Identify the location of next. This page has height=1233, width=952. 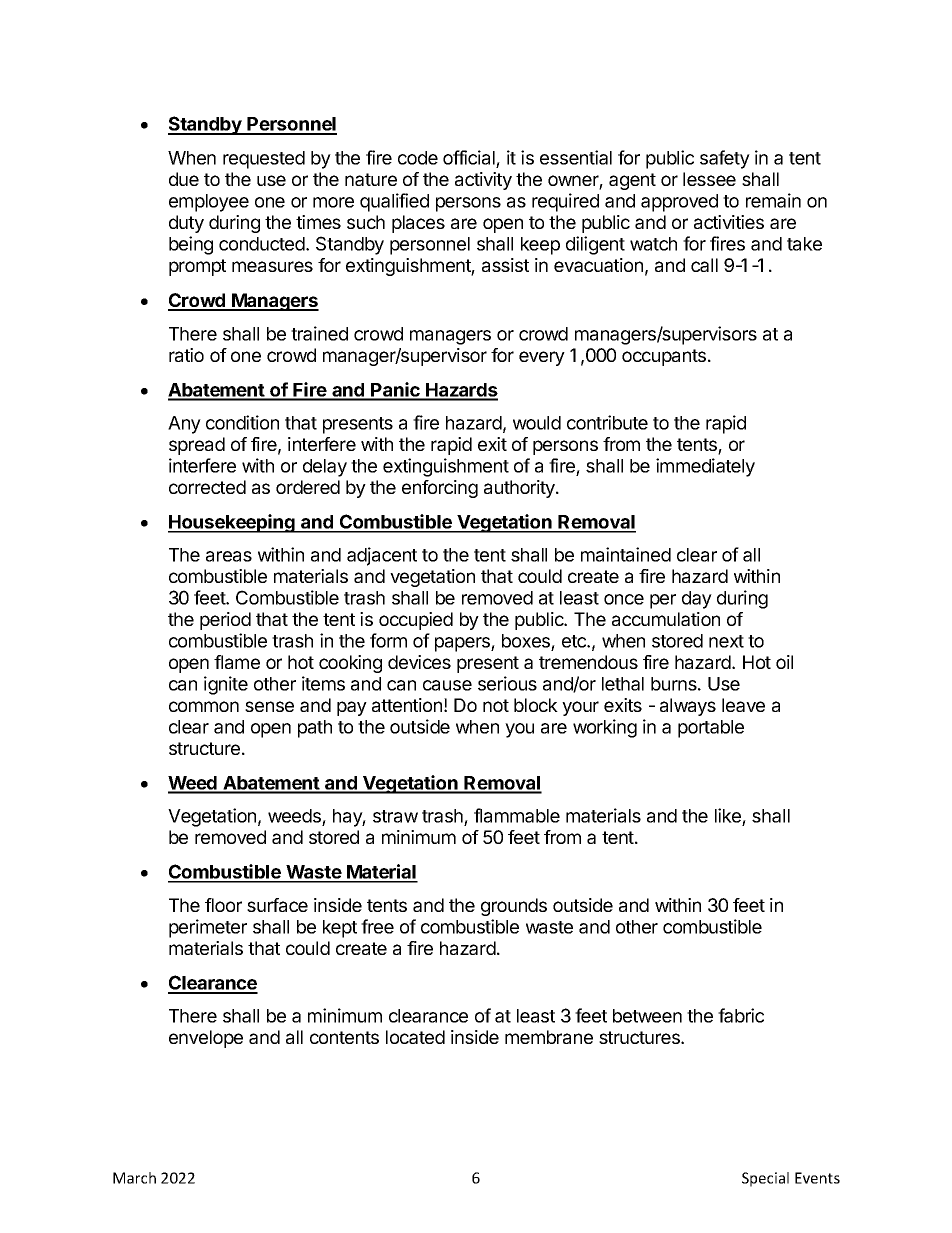
(726, 641).
